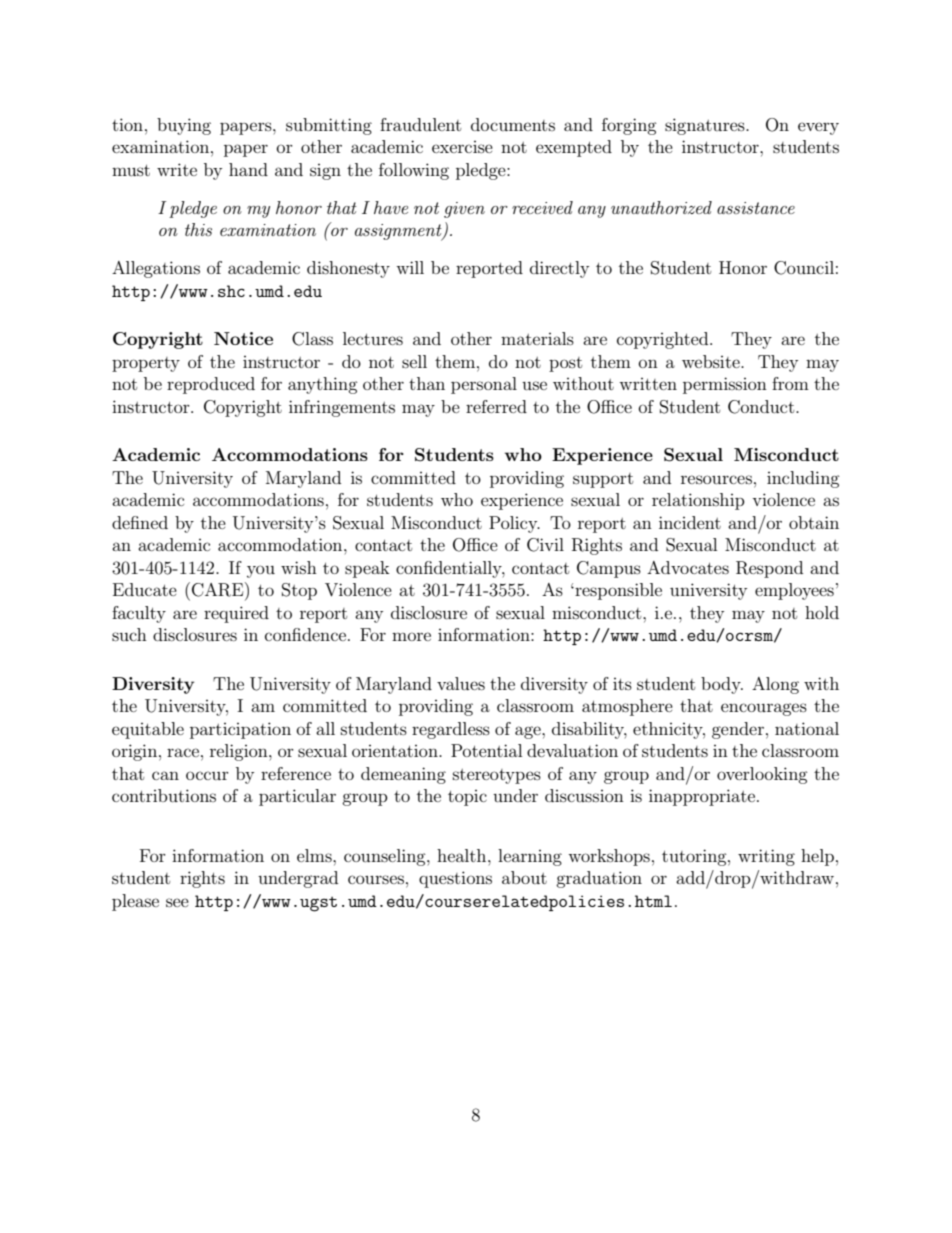 Image resolution: width=952 pixels, height=1233 pixels. What do you see at coordinates (148, 730) in the screenshot?
I see `equitable` at bounding box center [148, 730].
